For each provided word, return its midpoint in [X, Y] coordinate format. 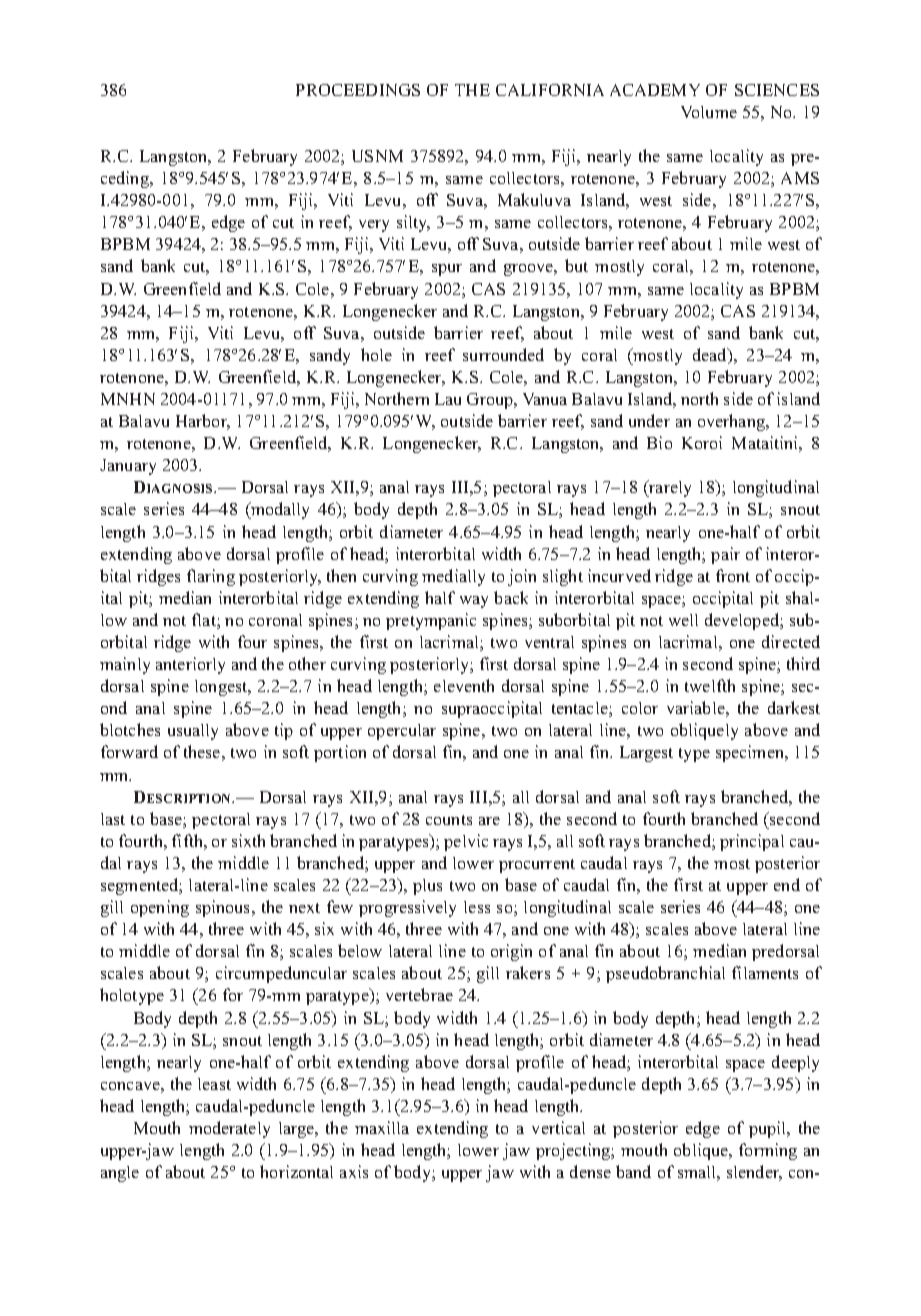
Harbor [203, 422]
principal [752, 842]
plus [427, 887]
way [474, 602]
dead [711, 356]
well [683, 620]
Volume [709, 112]
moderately [229, 1129]
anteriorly [190, 665]
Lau [448, 399]
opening [160, 908]
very [374, 226]
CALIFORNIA [550, 90]
